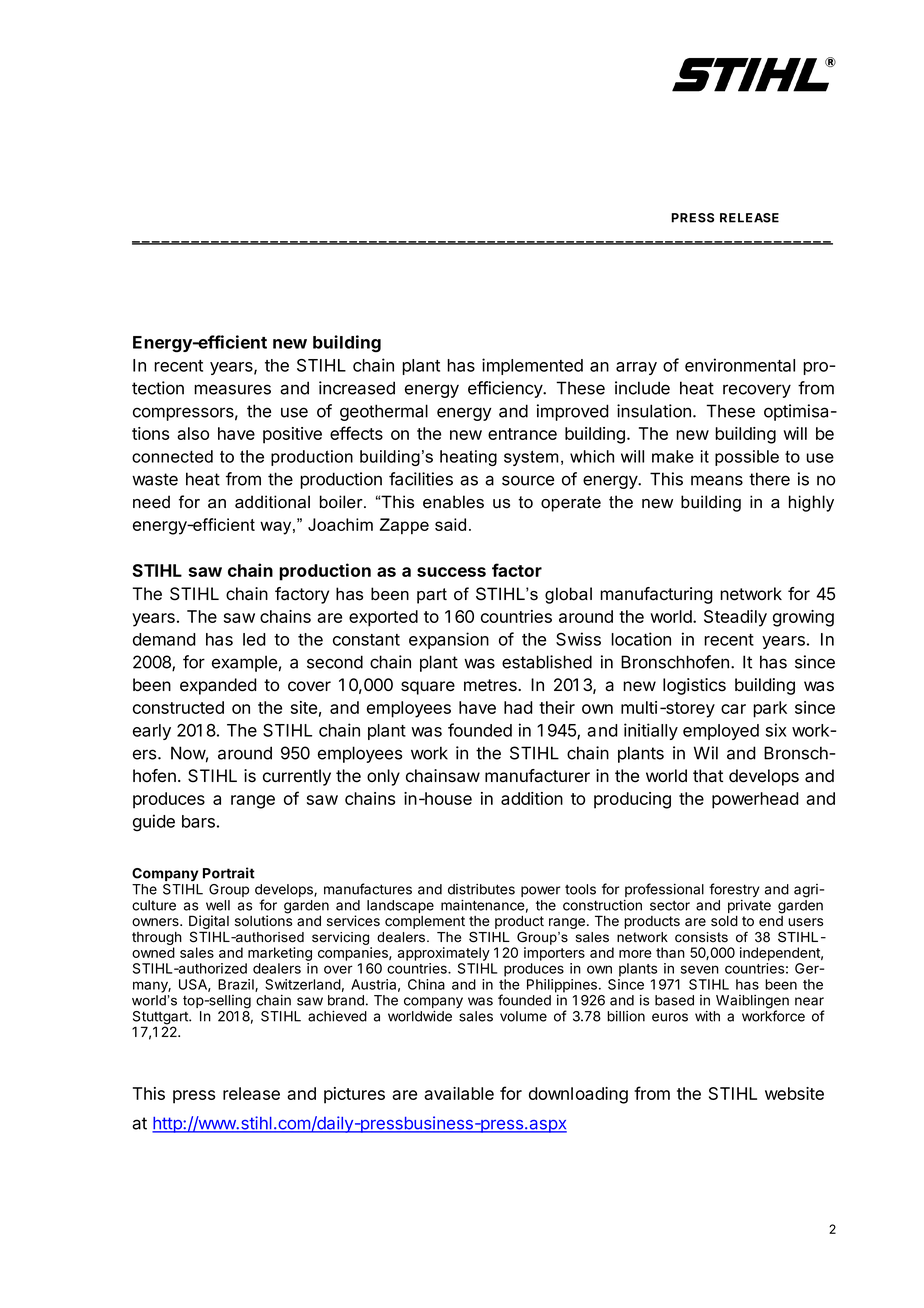 The image size is (924, 1308). I want to click on Portrait, so click(229, 873).
